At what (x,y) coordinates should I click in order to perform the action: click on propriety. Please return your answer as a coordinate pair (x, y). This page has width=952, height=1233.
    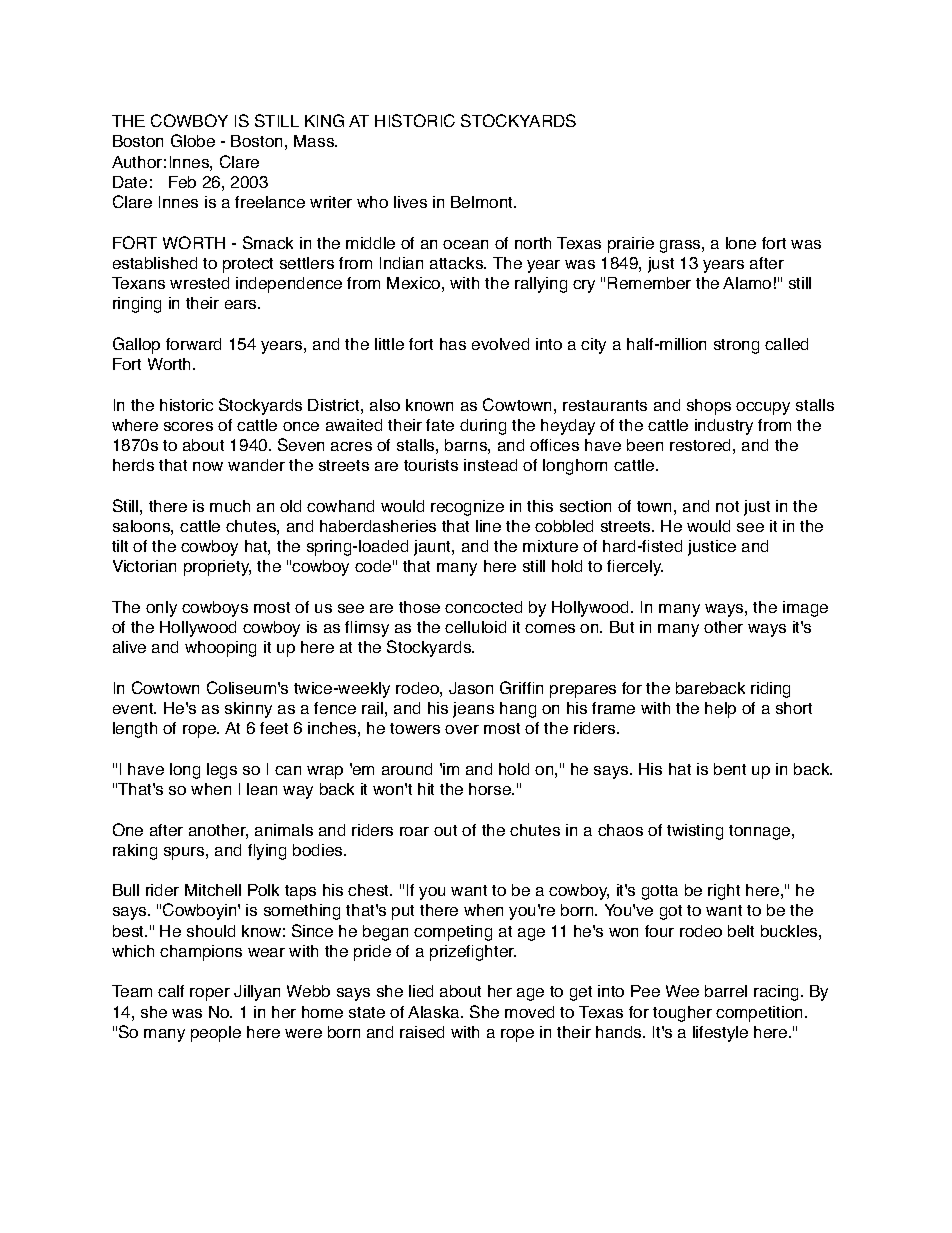
    Looking at the image, I should click on (217, 568).
